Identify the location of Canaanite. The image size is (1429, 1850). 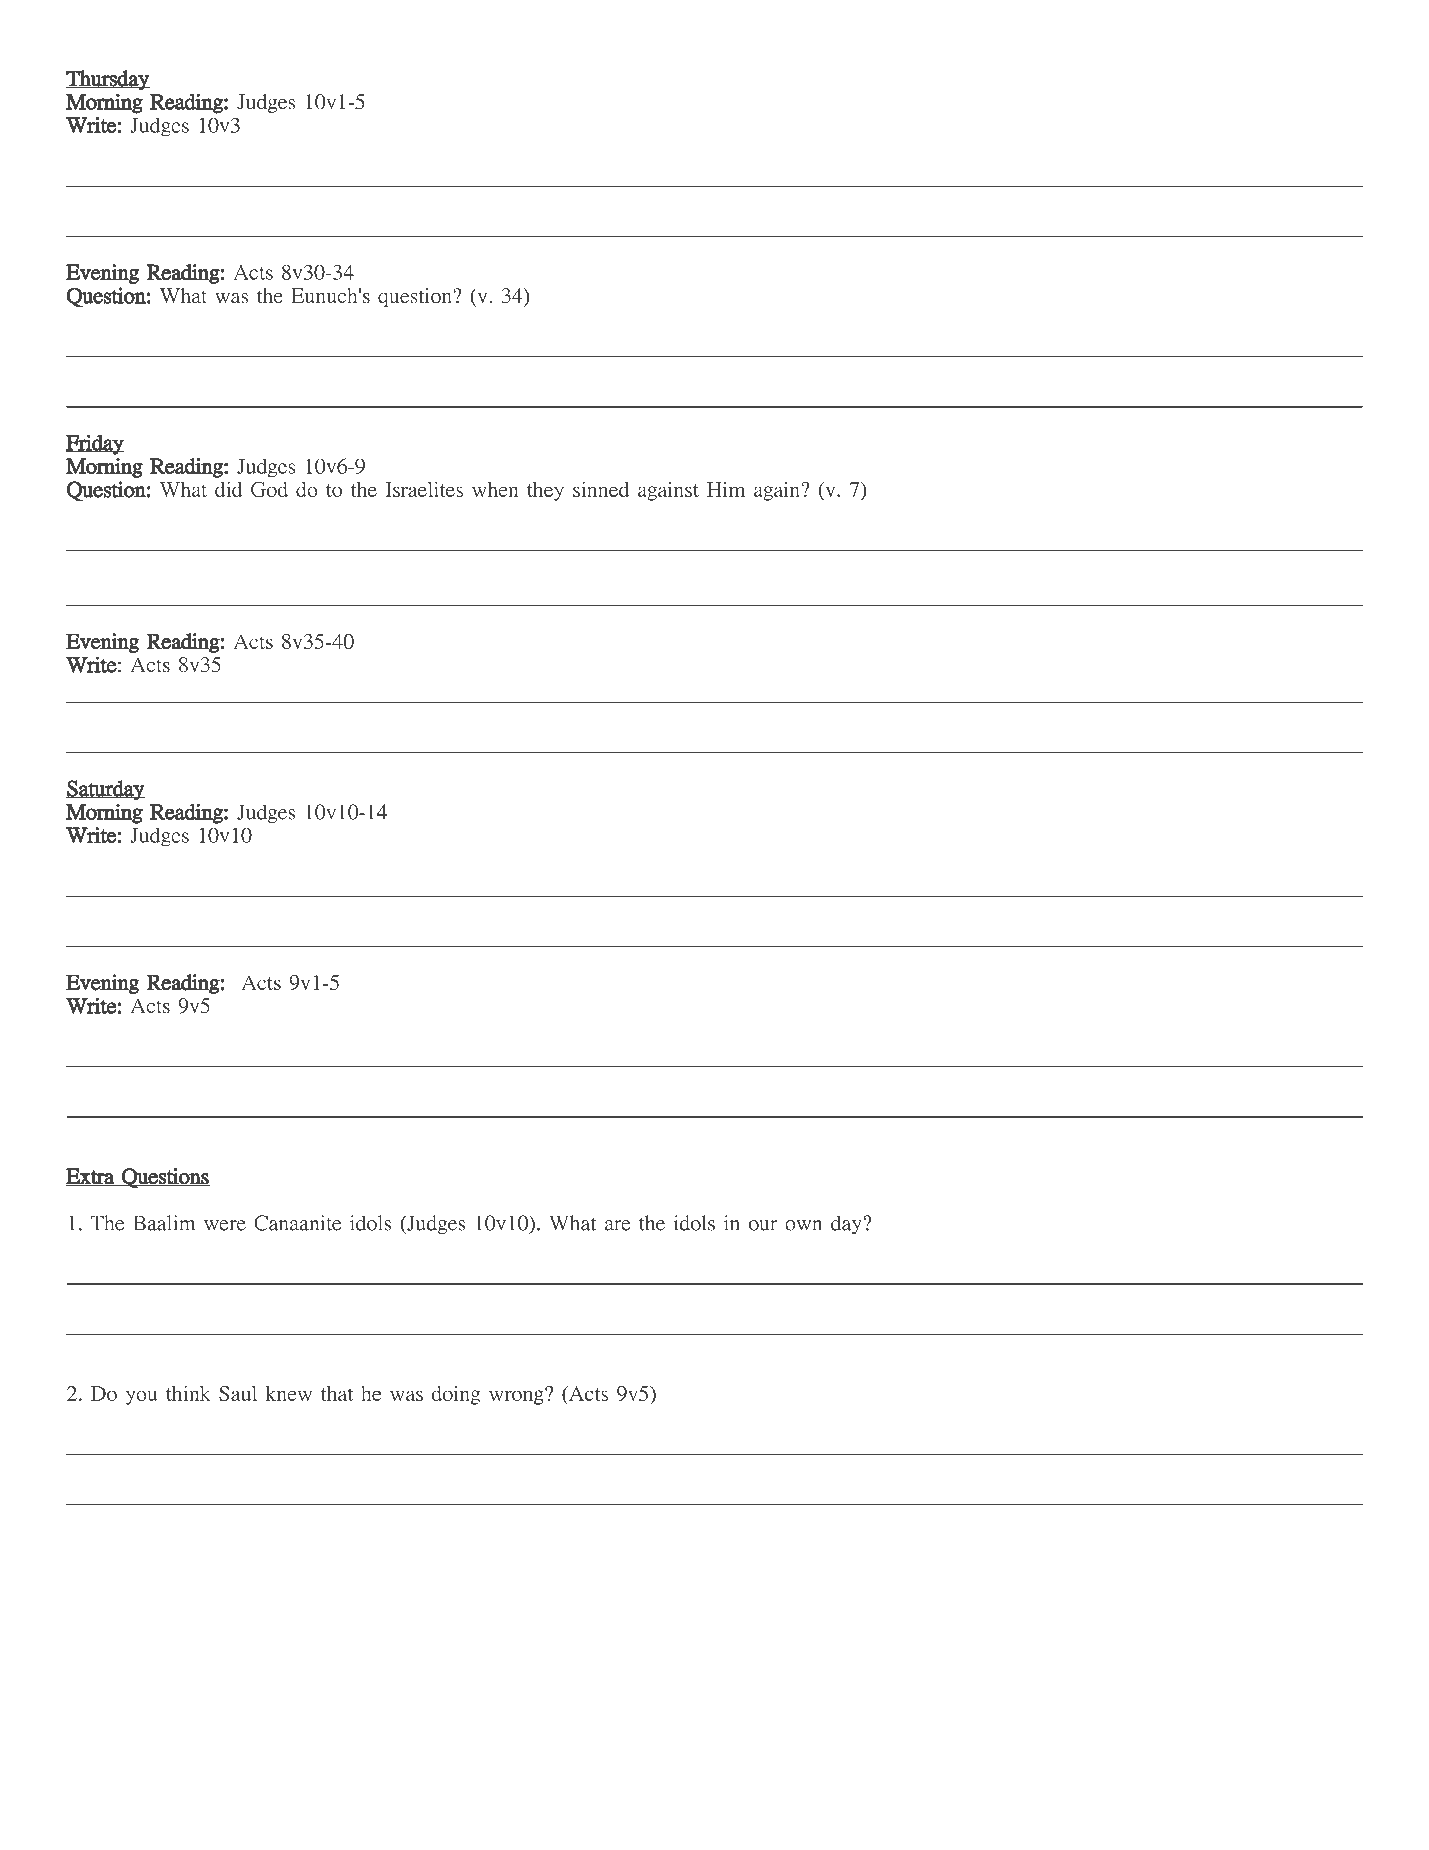
(297, 1223).
